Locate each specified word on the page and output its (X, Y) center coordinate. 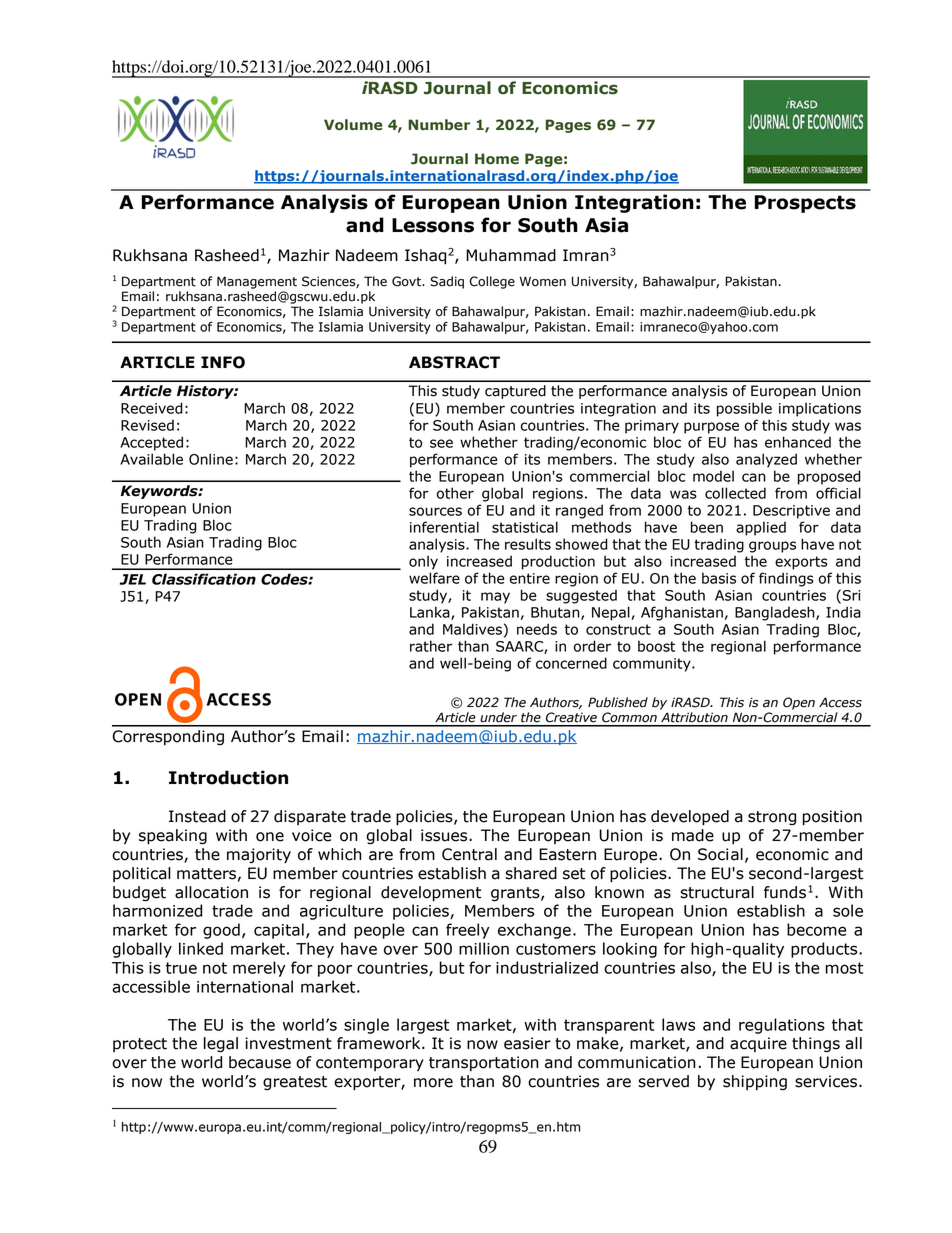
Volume (353, 125)
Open (799, 703)
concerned (571, 663)
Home (497, 159)
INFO (223, 362)
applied (761, 528)
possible (744, 409)
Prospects (805, 204)
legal (221, 1045)
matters (206, 874)
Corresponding (168, 737)
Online (211, 459)
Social (720, 854)
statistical (525, 527)
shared (531, 873)
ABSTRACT (454, 362)
